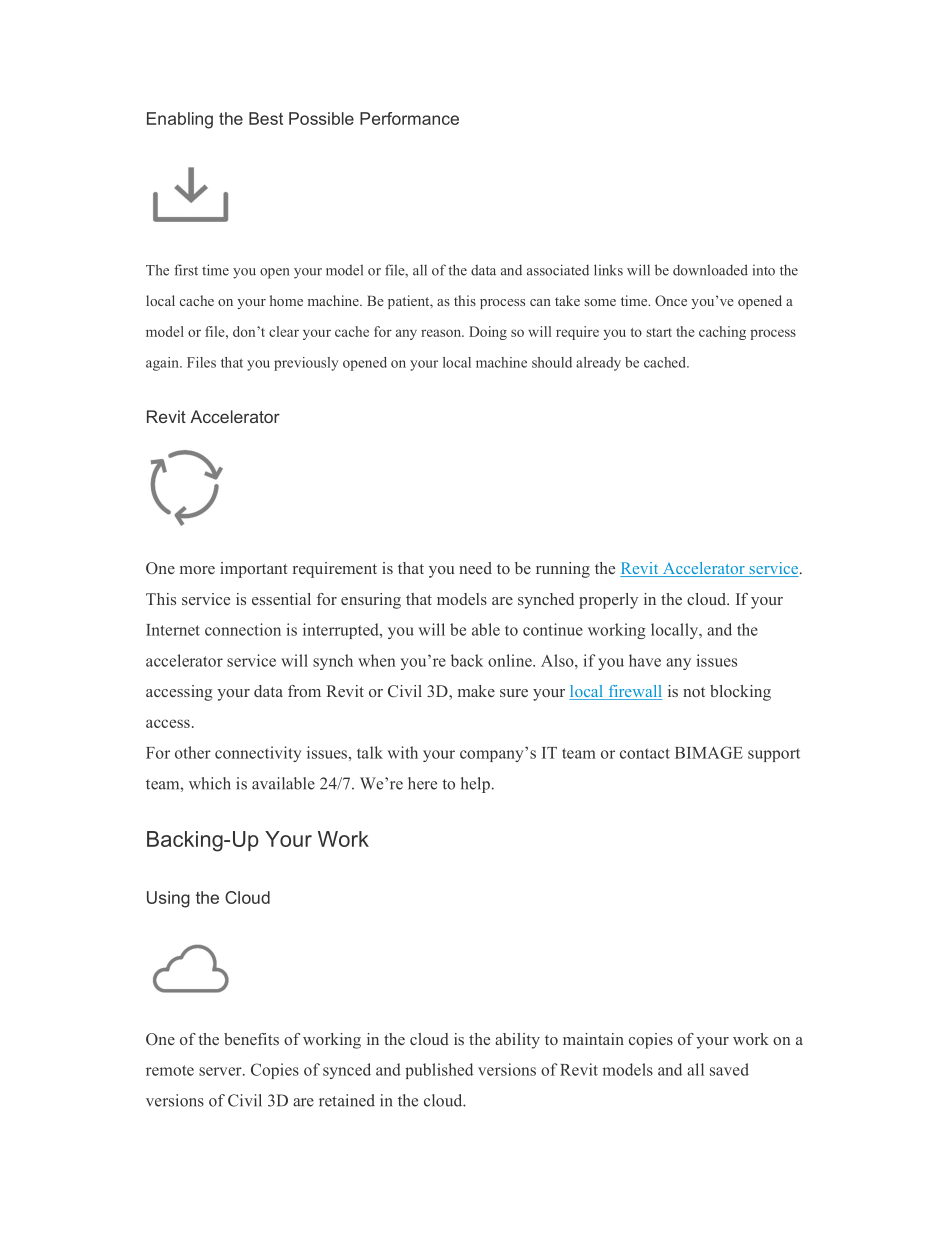 The image size is (952, 1233). Describe the element at coordinates (243, 629) in the page. I see `connection` at that location.
